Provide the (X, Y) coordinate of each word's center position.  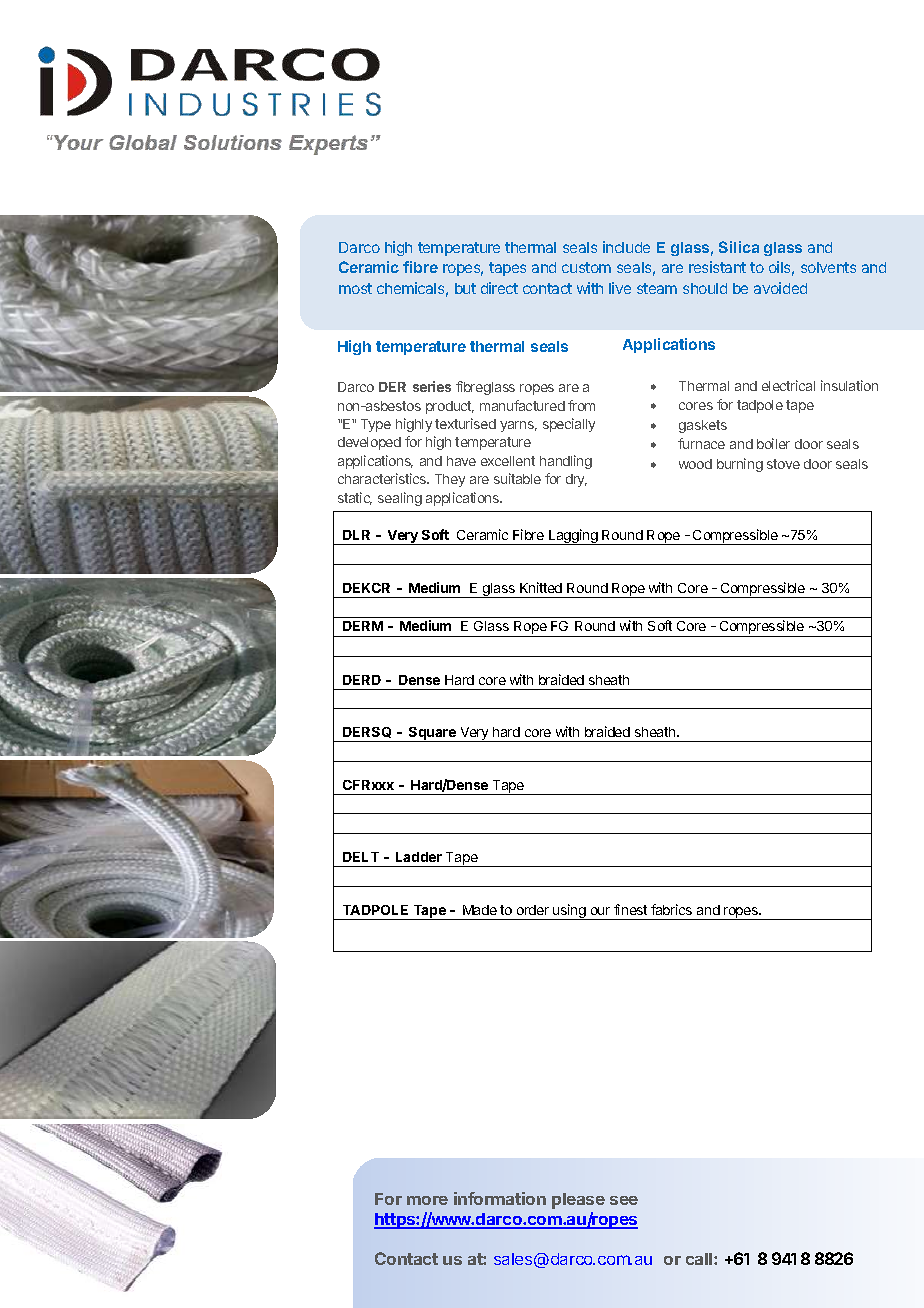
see (624, 1200)
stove (783, 464)
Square (432, 734)
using (569, 912)
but (465, 288)
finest (630, 909)
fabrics (671, 909)
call (700, 1259)
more (427, 1200)
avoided (780, 288)
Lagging (573, 537)
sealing (400, 499)
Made (480, 910)
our (600, 911)
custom (586, 267)
